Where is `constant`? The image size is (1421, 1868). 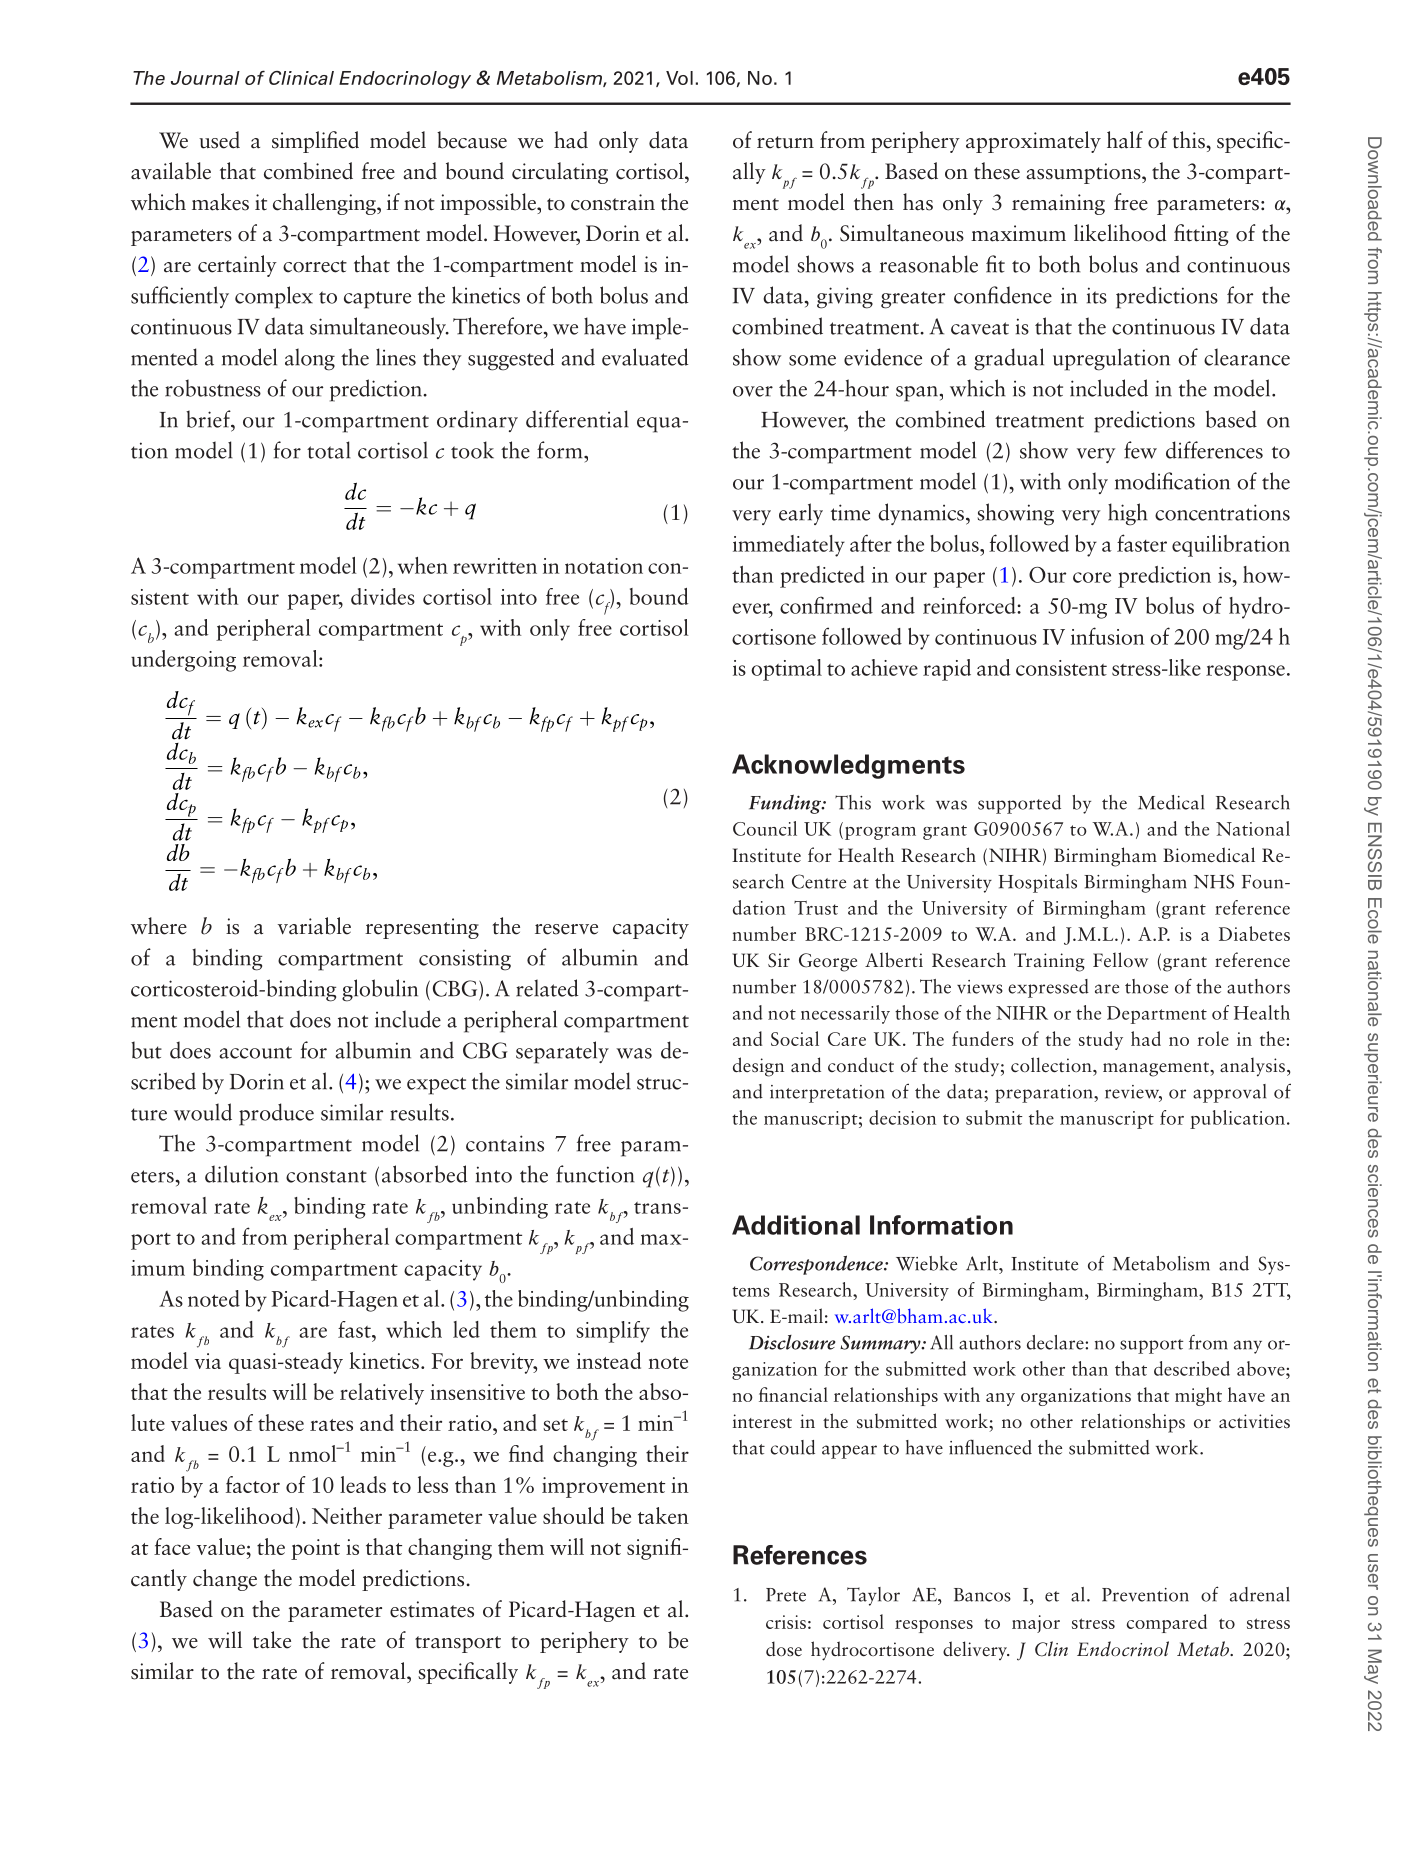 constant is located at coordinates (326, 1176).
